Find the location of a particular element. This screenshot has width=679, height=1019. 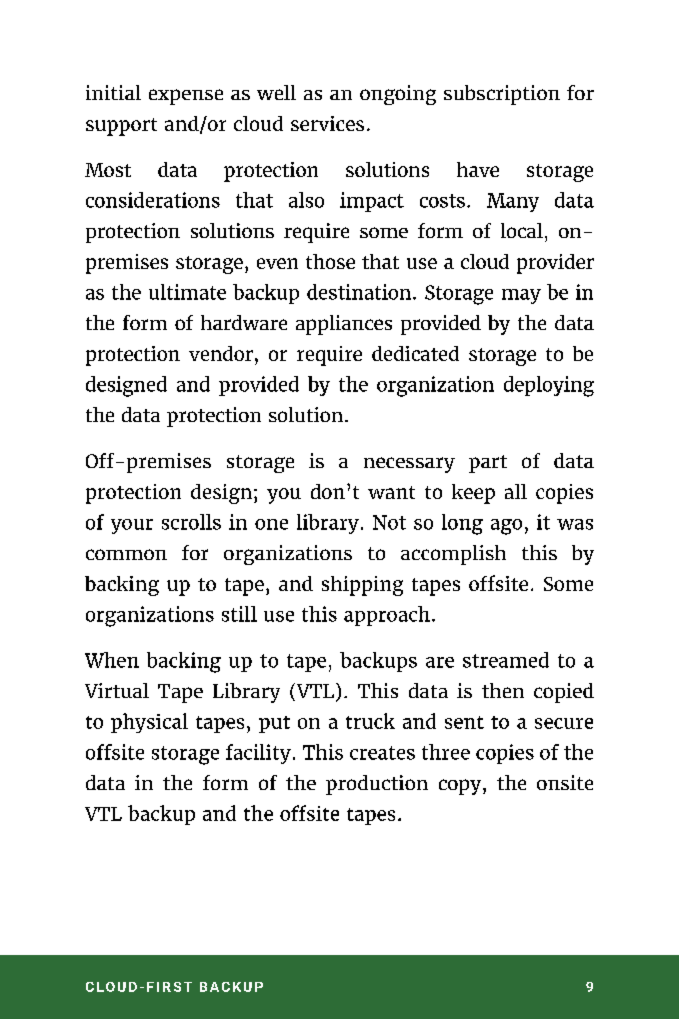

streamed is located at coordinates (506, 660).
